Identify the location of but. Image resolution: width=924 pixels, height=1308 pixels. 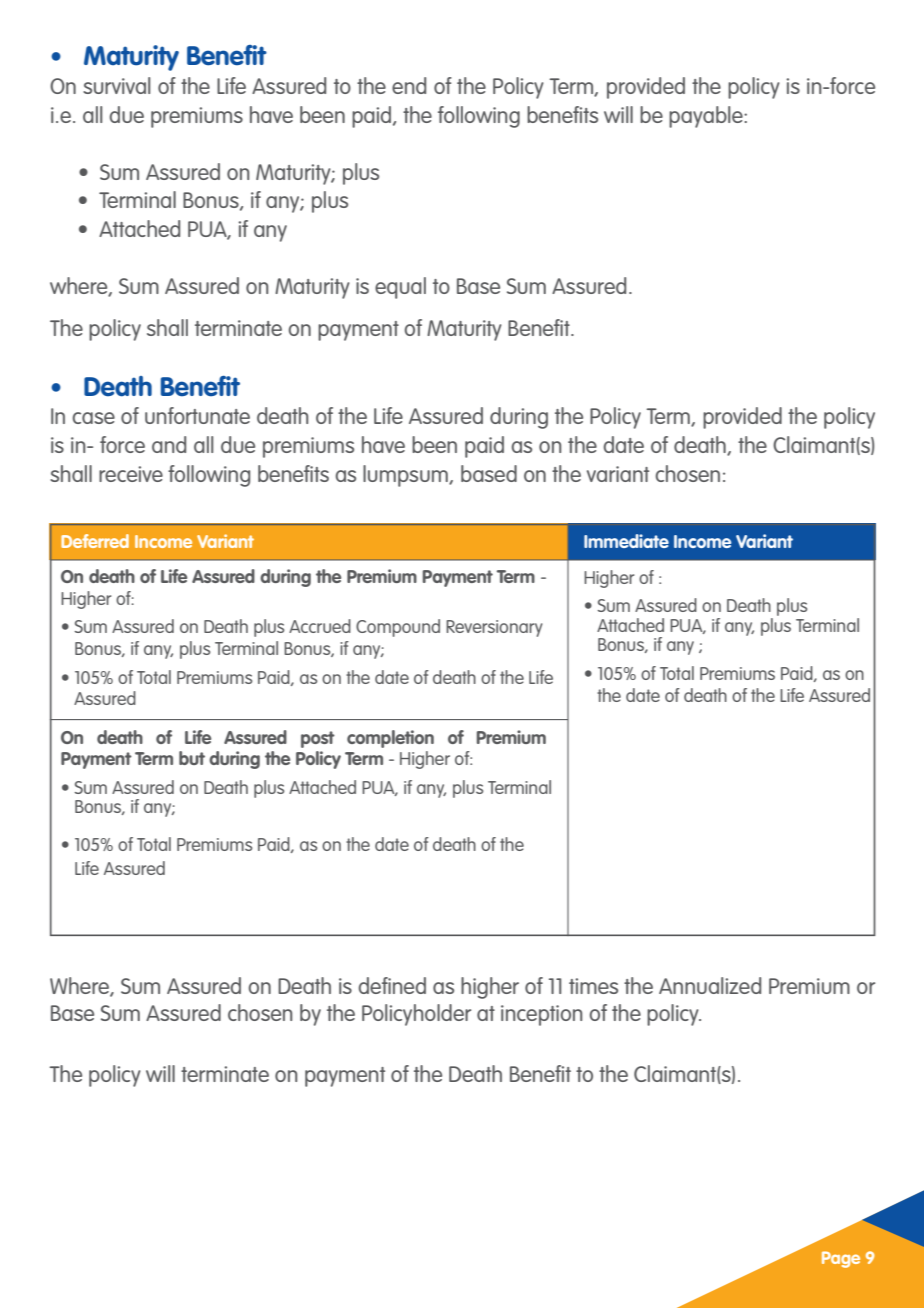
(192, 758).
